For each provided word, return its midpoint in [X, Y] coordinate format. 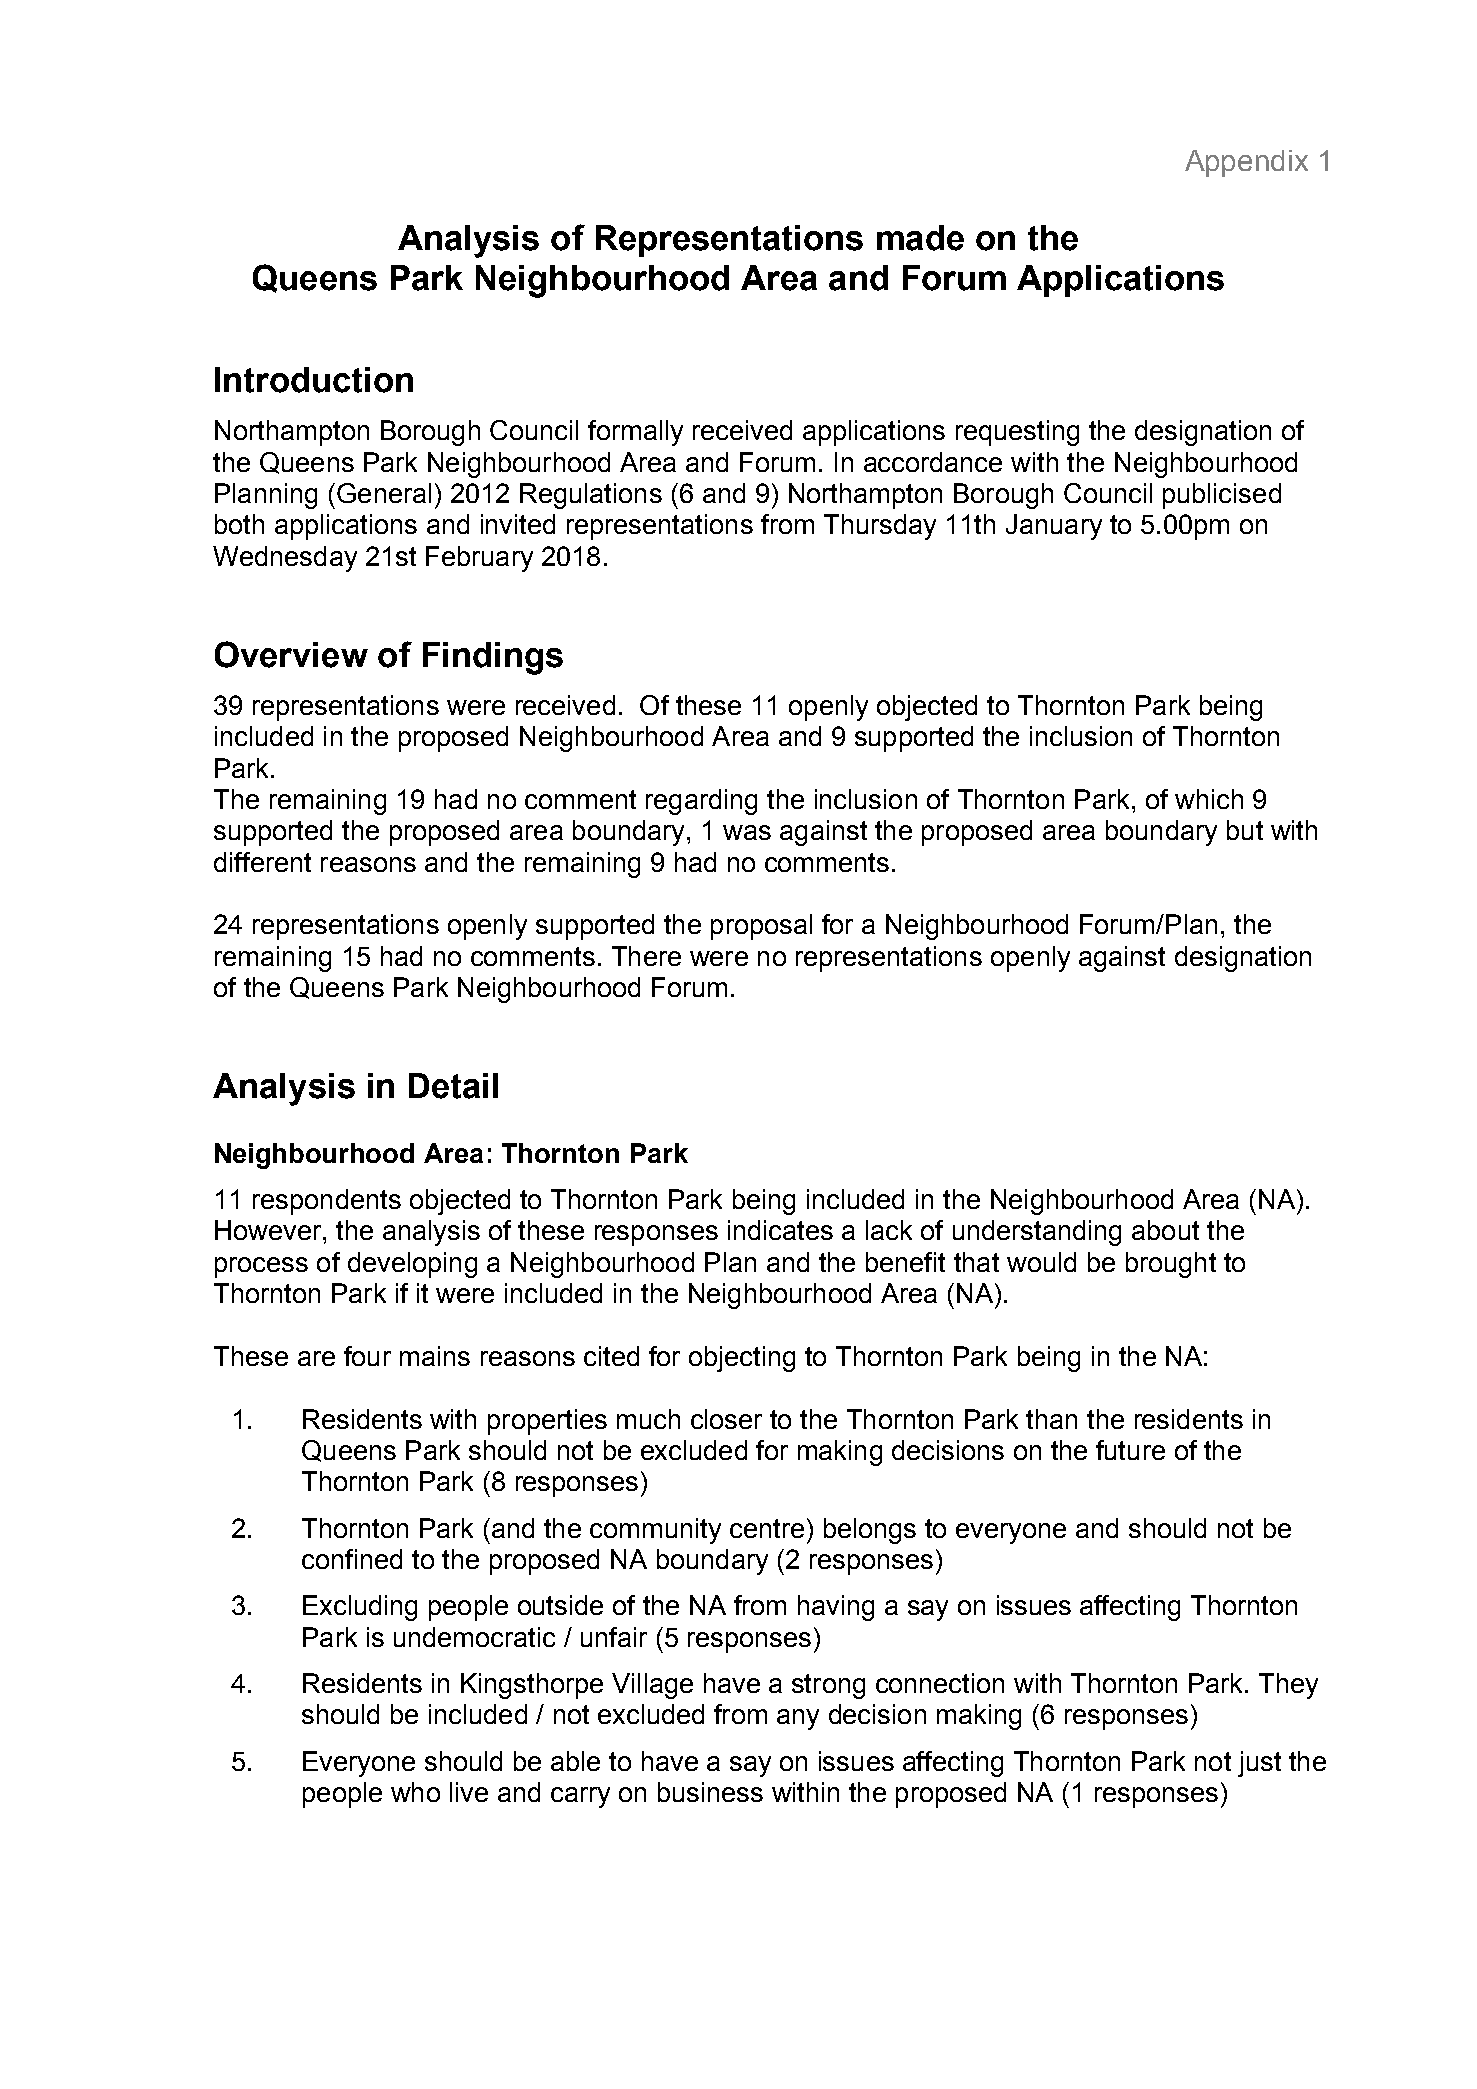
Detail [453, 1086]
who [415, 1792]
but [1245, 830]
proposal [761, 927]
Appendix [1246, 163]
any [798, 1719]
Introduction [314, 380]
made [920, 238]
